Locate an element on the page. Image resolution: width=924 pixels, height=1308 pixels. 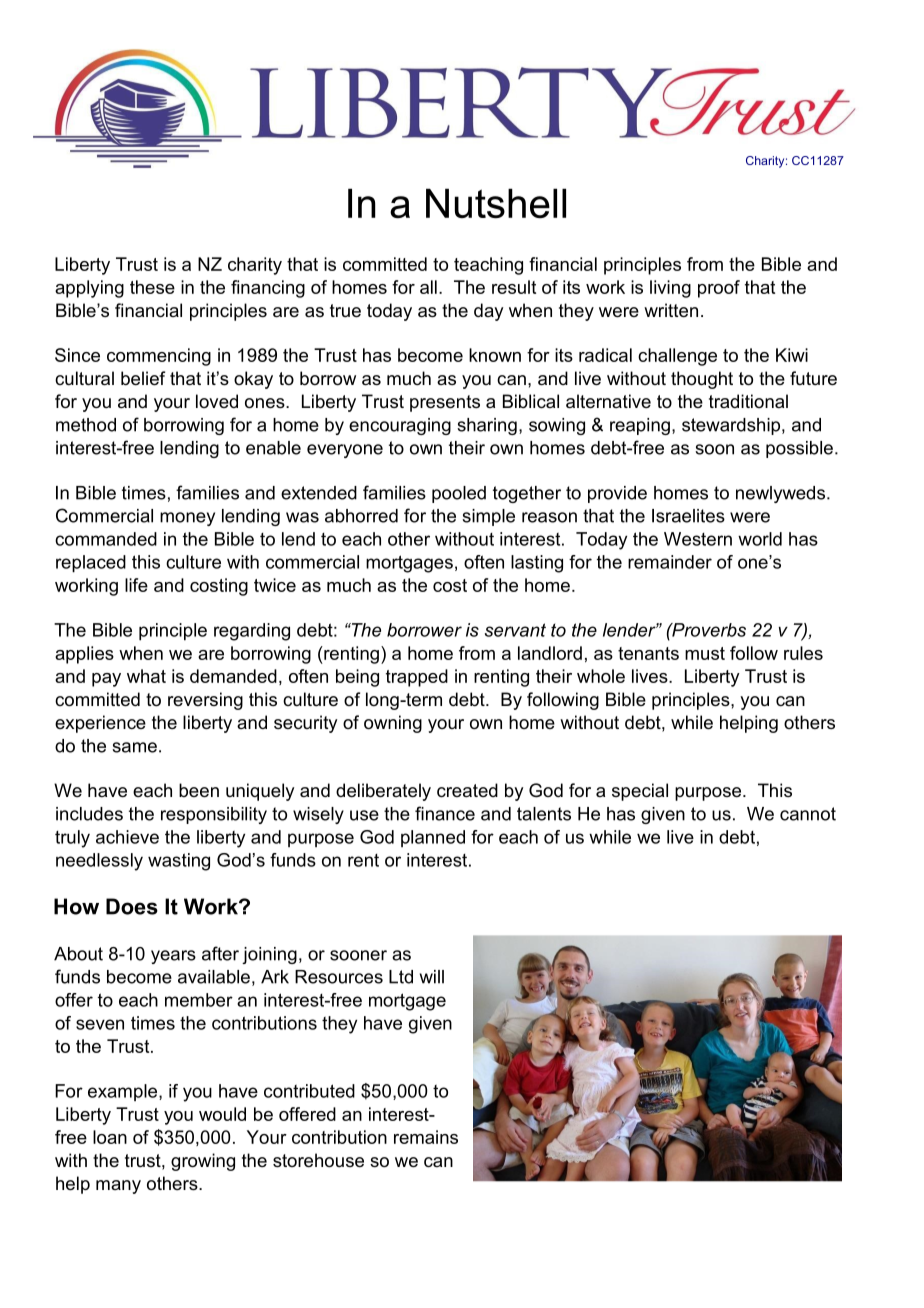
growing is located at coordinates (203, 1162).
